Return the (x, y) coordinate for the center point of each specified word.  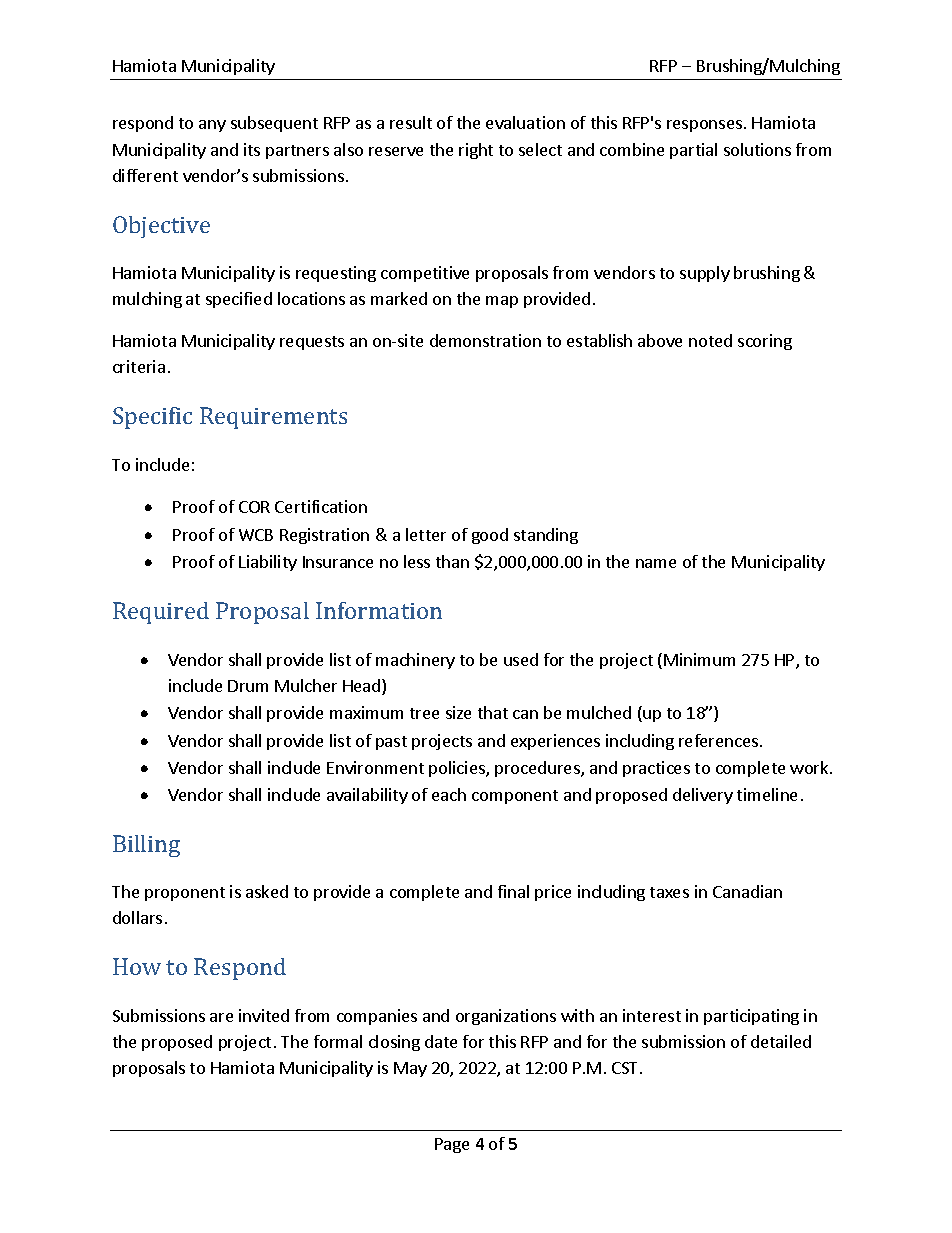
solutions (757, 149)
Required (161, 613)
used (521, 659)
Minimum (699, 659)
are (221, 1017)
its (252, 149)
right (476, 151)
